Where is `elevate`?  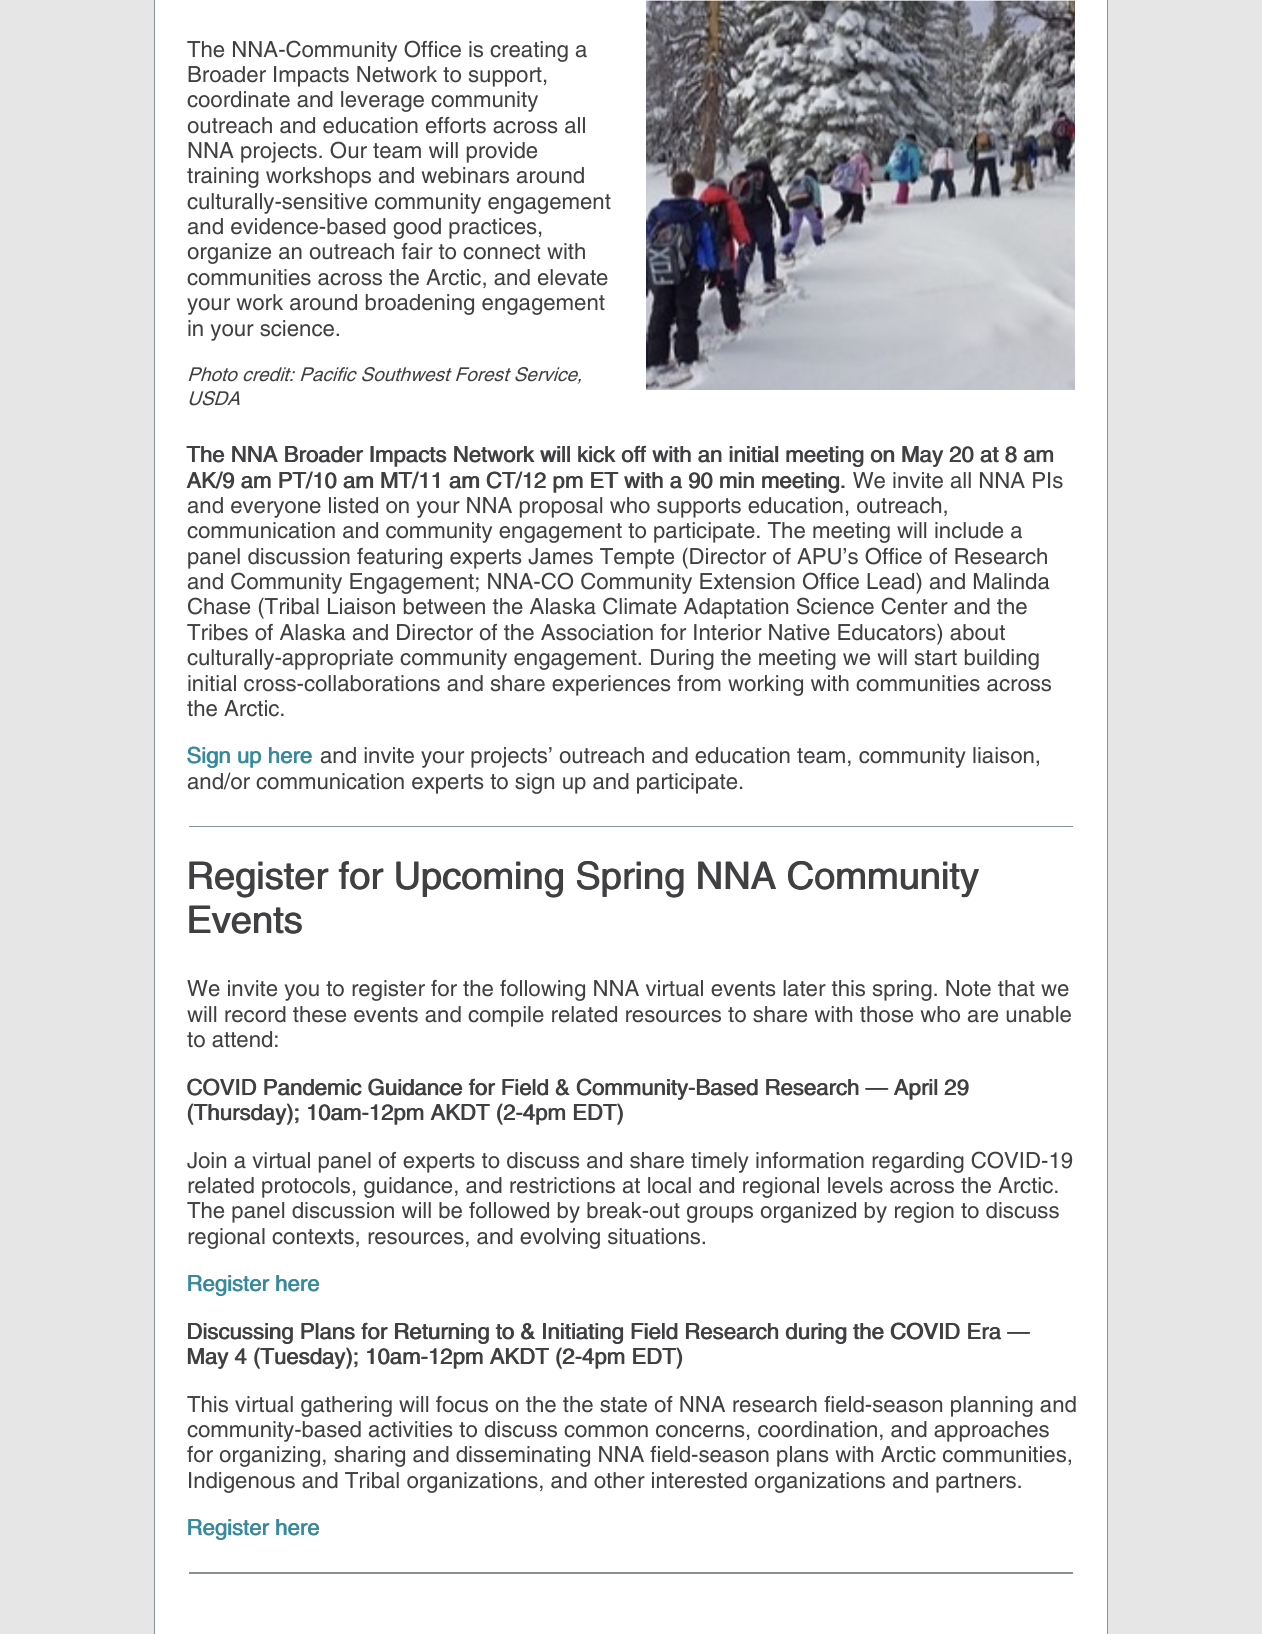
elevate is located at coordinates (573, 277).
